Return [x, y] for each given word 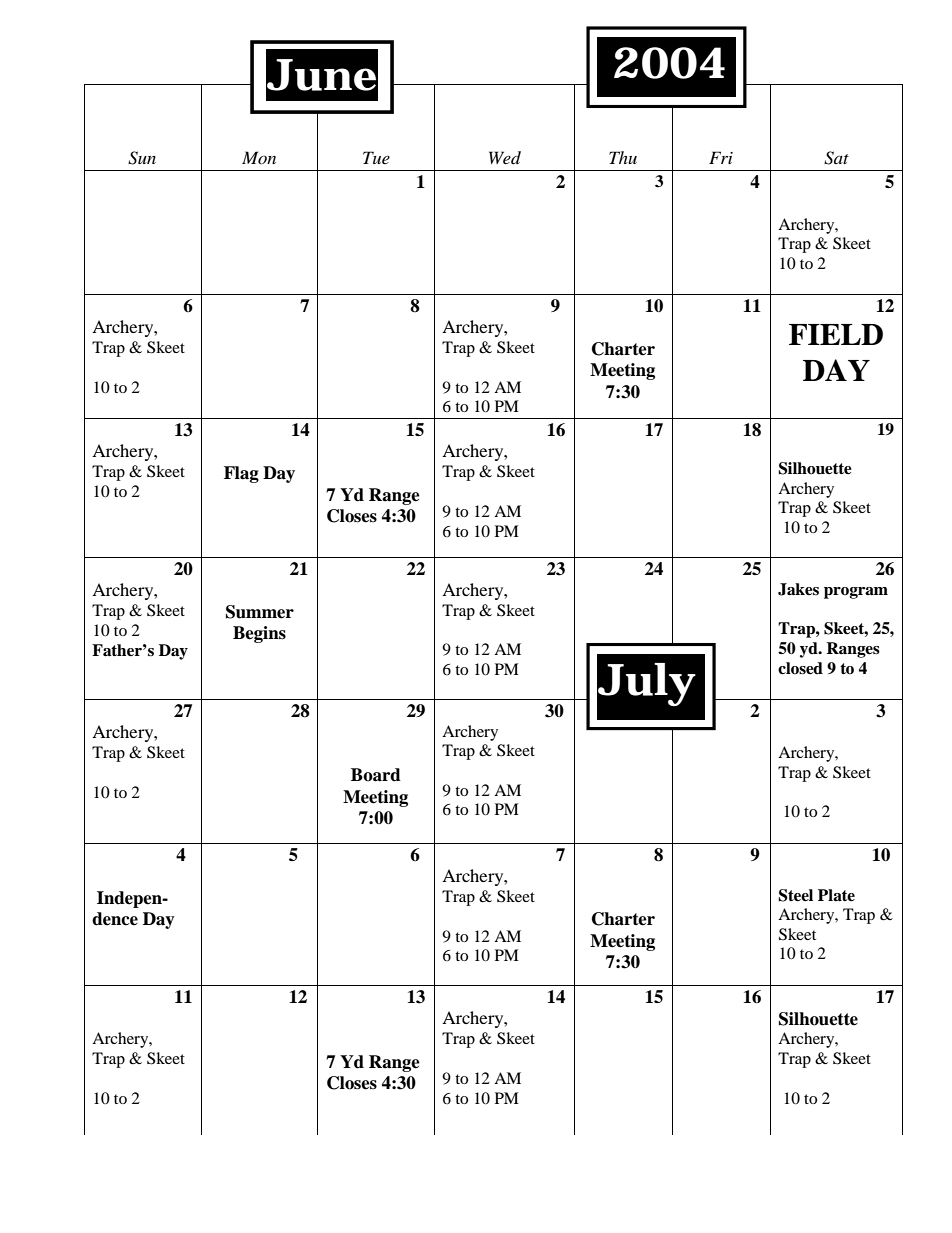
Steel [795, 895]
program [856, 593]
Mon [259, 157]
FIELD [836, 334]
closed [800, 668]
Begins [259, 634]
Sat [836, 158]
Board [376, 775]
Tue [376, 157]
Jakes [798, 589]
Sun [142, 158]
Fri [721, 157]
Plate [836, 895]
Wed [505, 157]
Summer [260, 612]
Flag [241, 474]
